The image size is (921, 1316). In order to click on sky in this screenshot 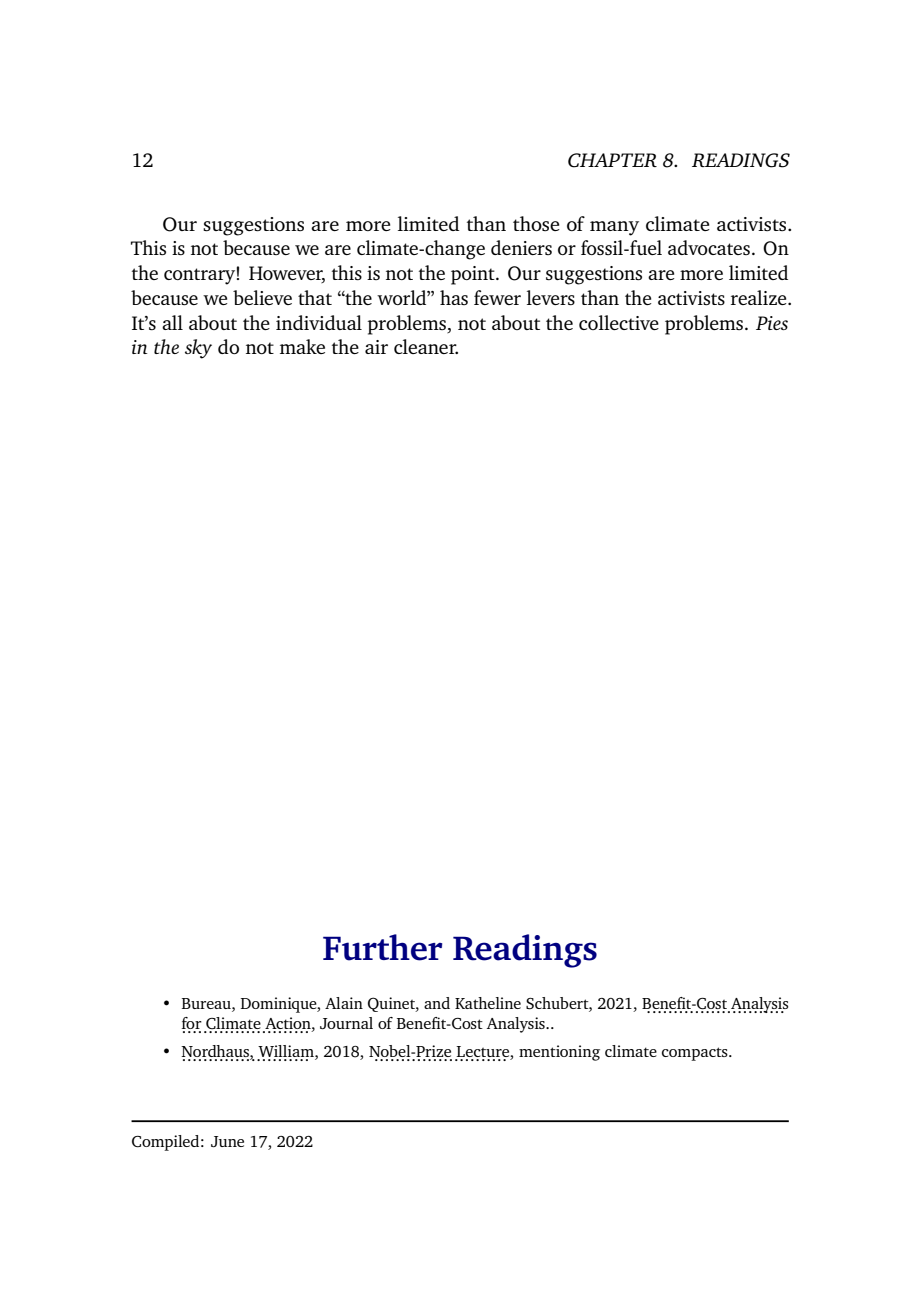, I will do `click(198, 349)`.
